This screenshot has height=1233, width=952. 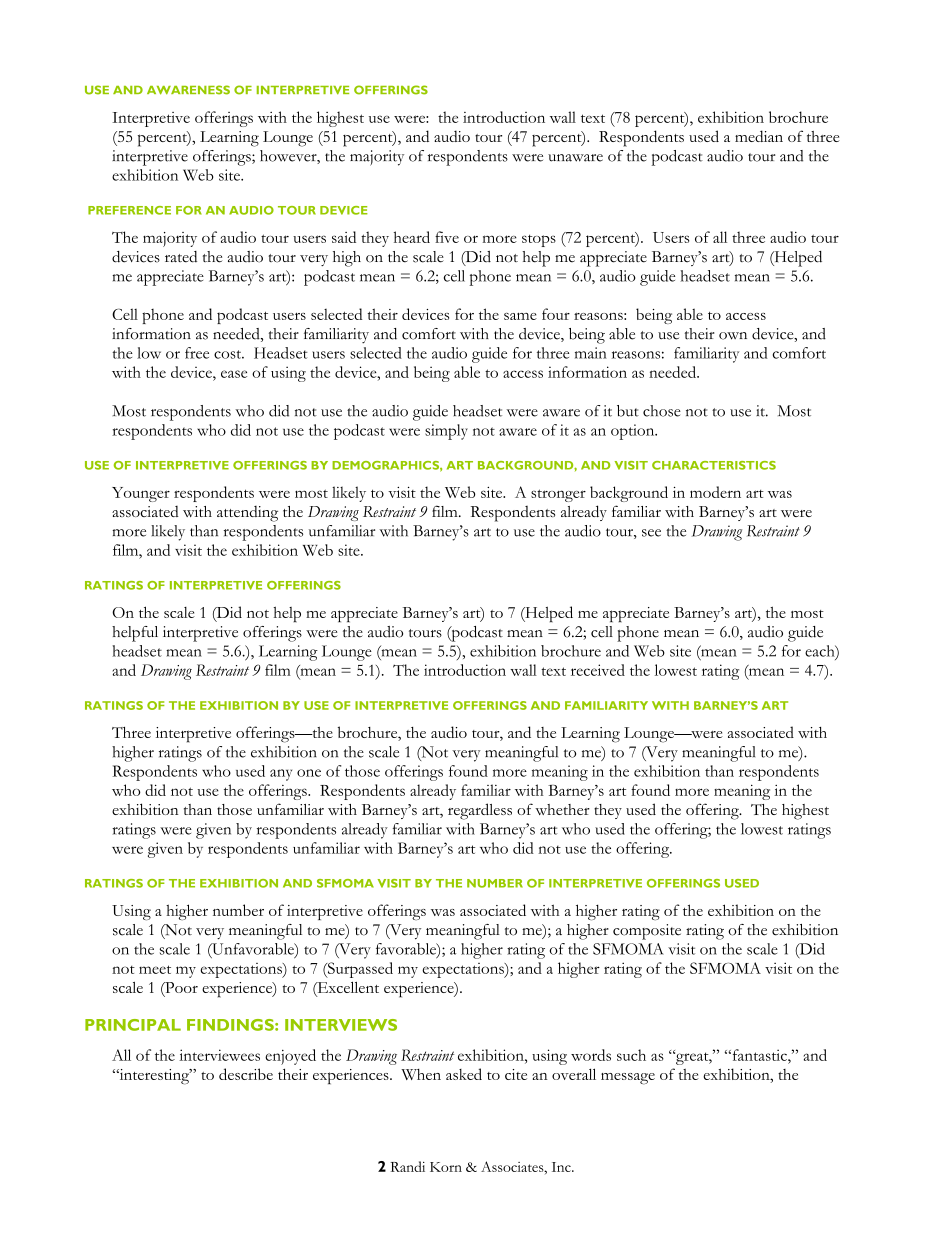 What do you see at coordinates (759, 136) in the screenshot?
I see `median` at bounding box center [759, 136].
